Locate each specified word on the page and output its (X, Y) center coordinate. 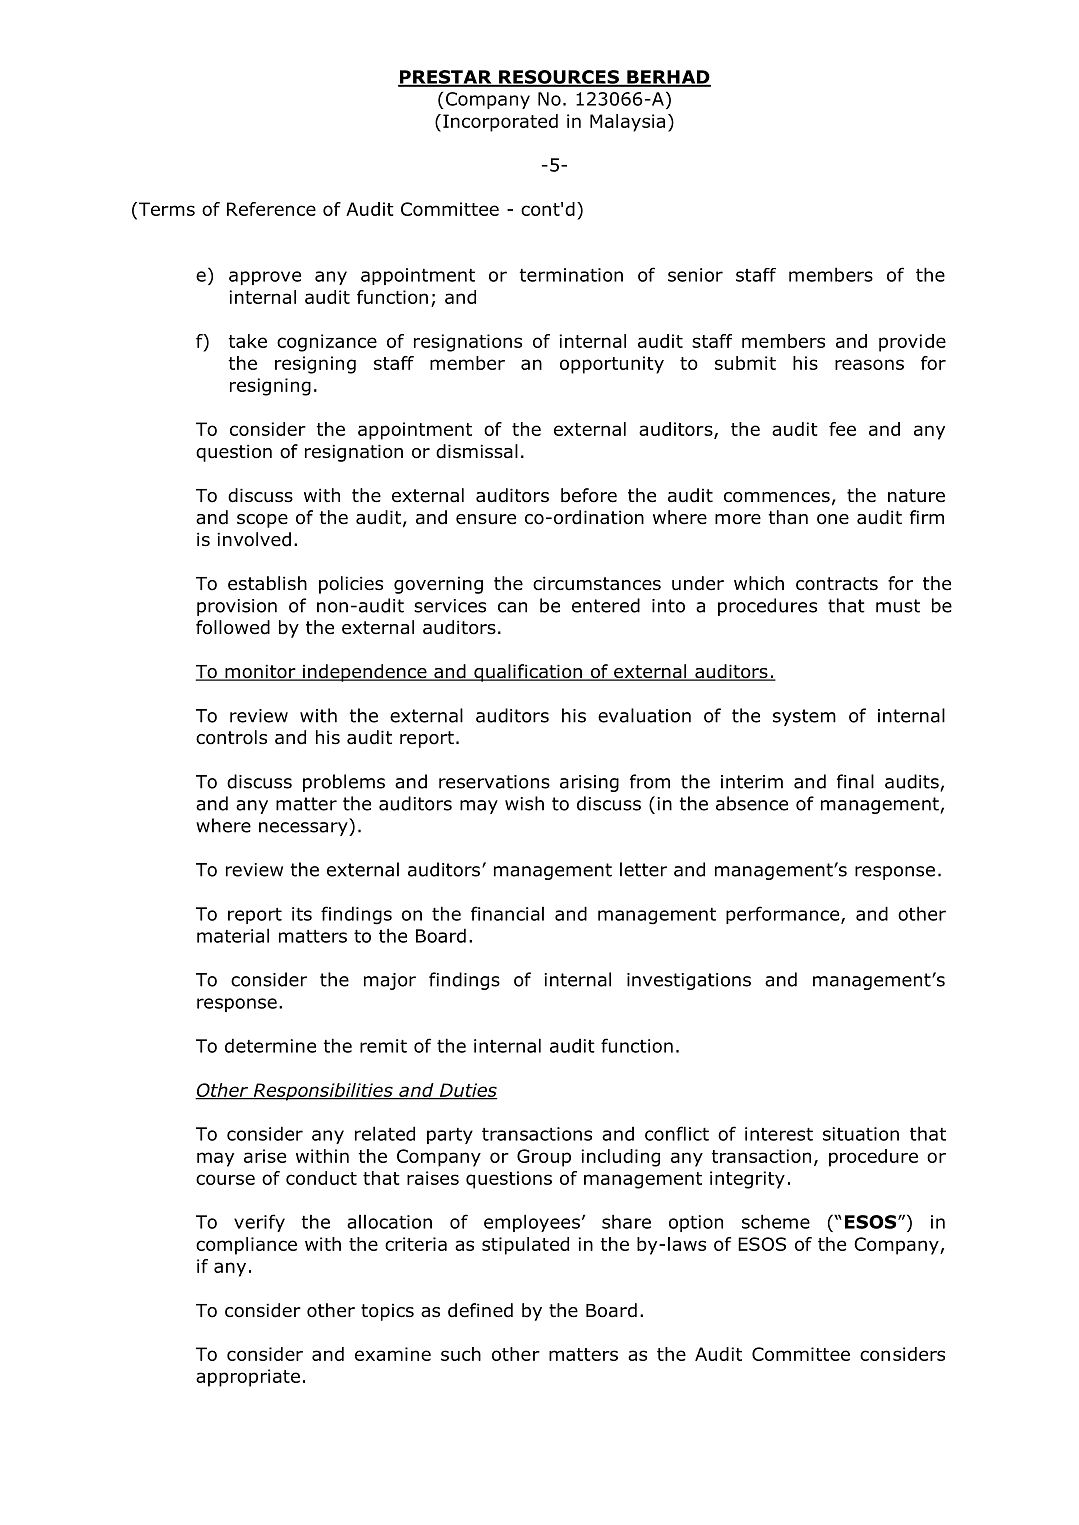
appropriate (248, 1378)
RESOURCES (559, 78)
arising (589, 783)
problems (344, 783)
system (804, 717)
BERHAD (668, 78)
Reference (271, 209)
